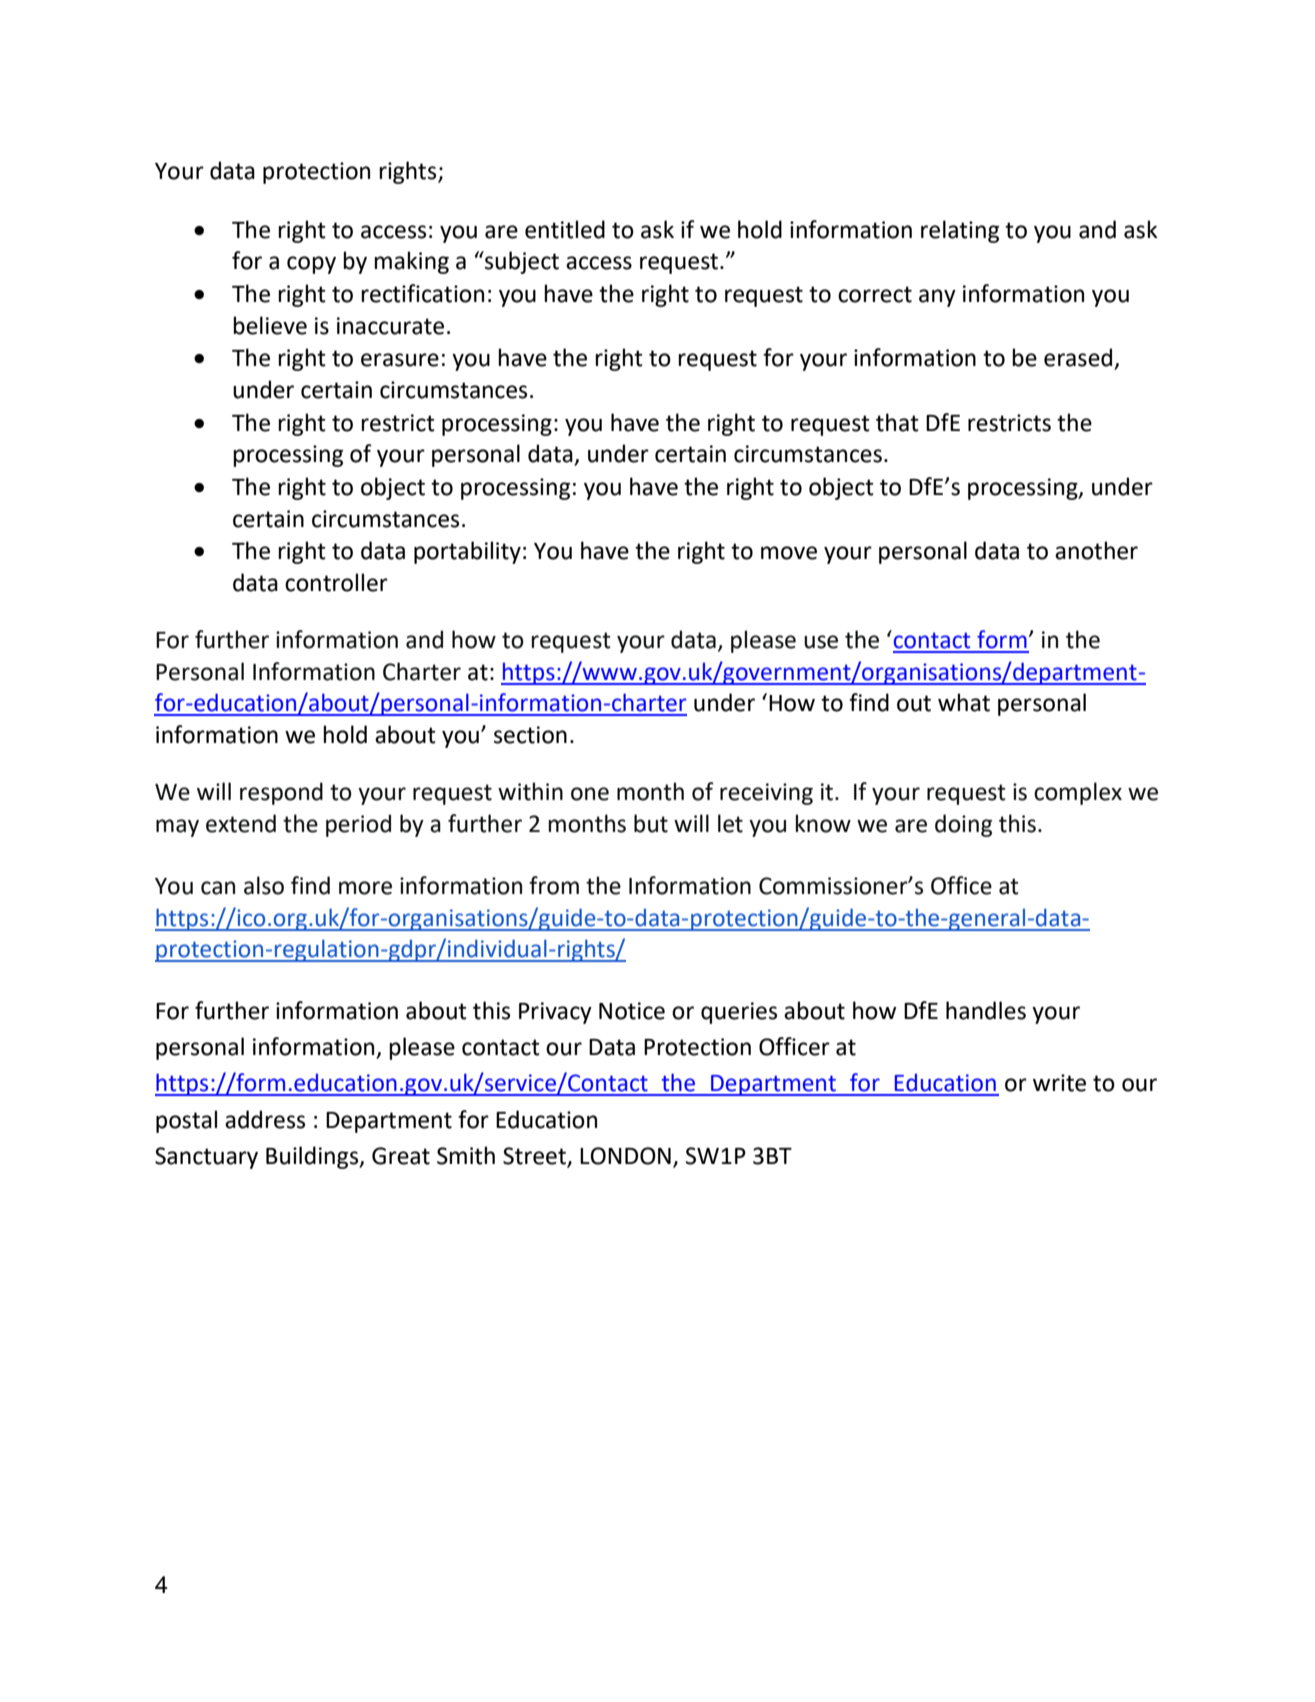 The width and height of the page is (1315, 1702). I want to click on respond, so click(281, 793).
